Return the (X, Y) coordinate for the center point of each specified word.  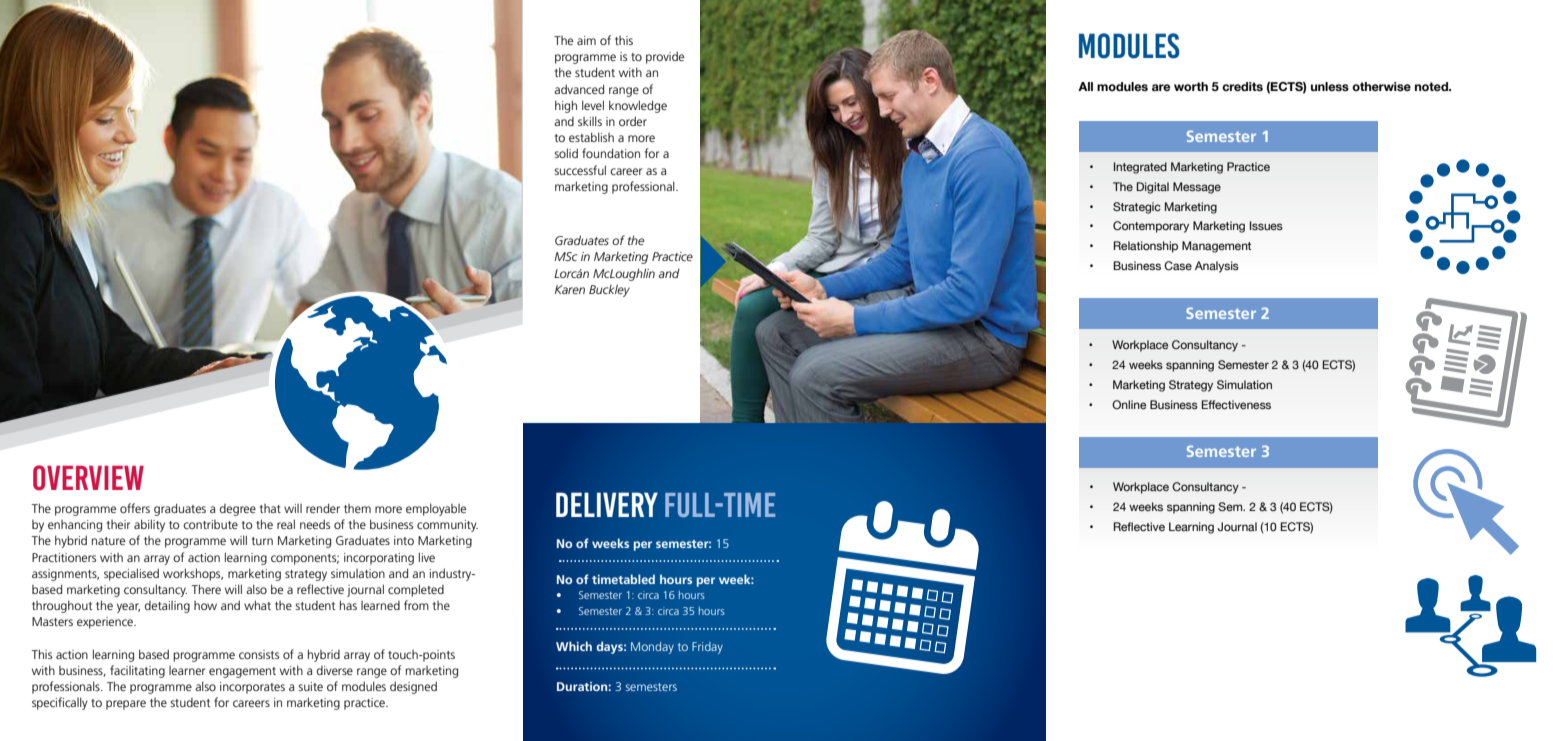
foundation (611, 153)
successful (580, 170)
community (447, 526)
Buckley (609, 290)
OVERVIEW (88, 478)
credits (1242, 86)
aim (586, 40)
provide (665, 57)
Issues (1266, 225)
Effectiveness (1236, 404)
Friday (707, 648)
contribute (210, 524)
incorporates (252, 688)
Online (1129, 404)
